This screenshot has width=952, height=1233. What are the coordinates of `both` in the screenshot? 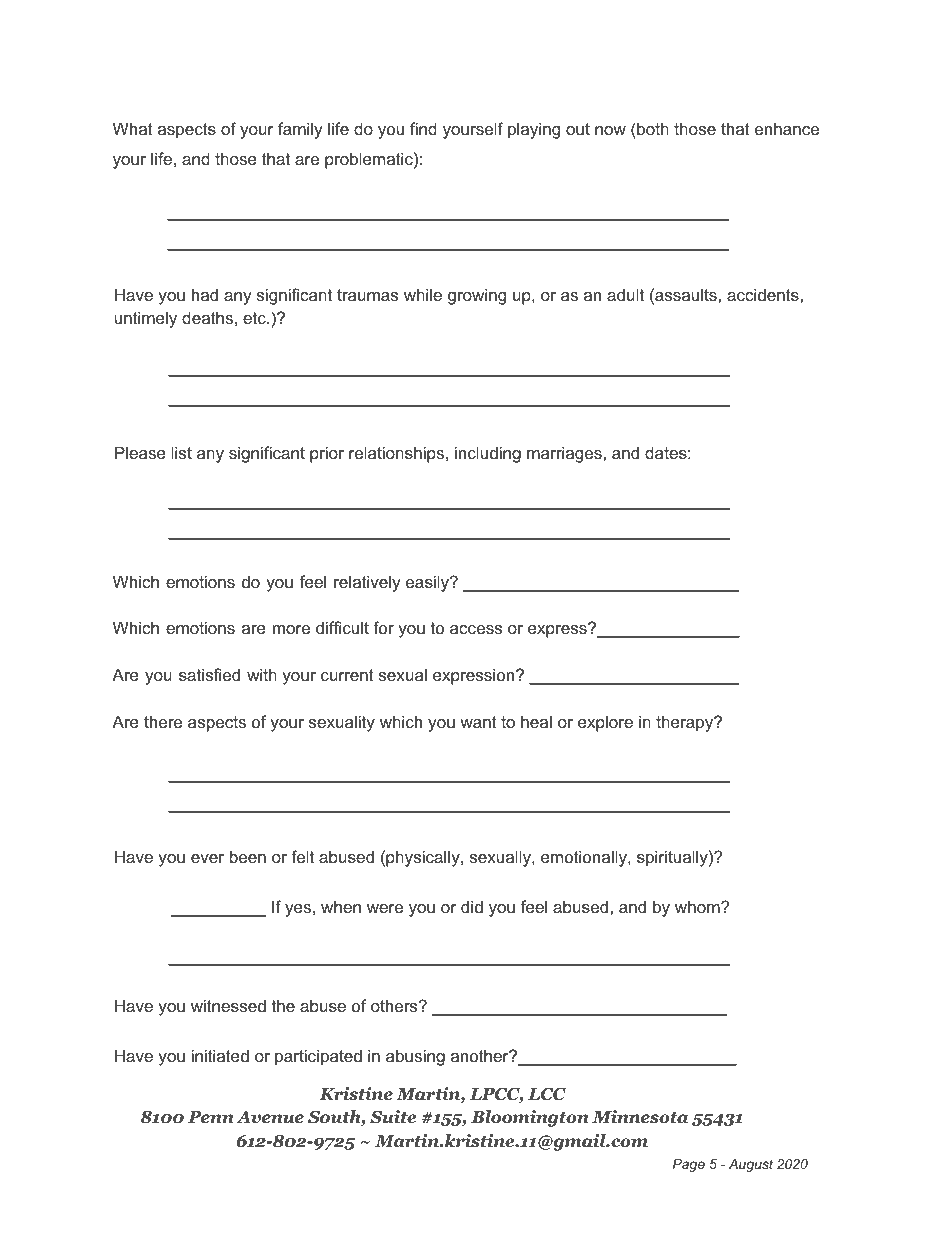 It's located at (652, 128).
